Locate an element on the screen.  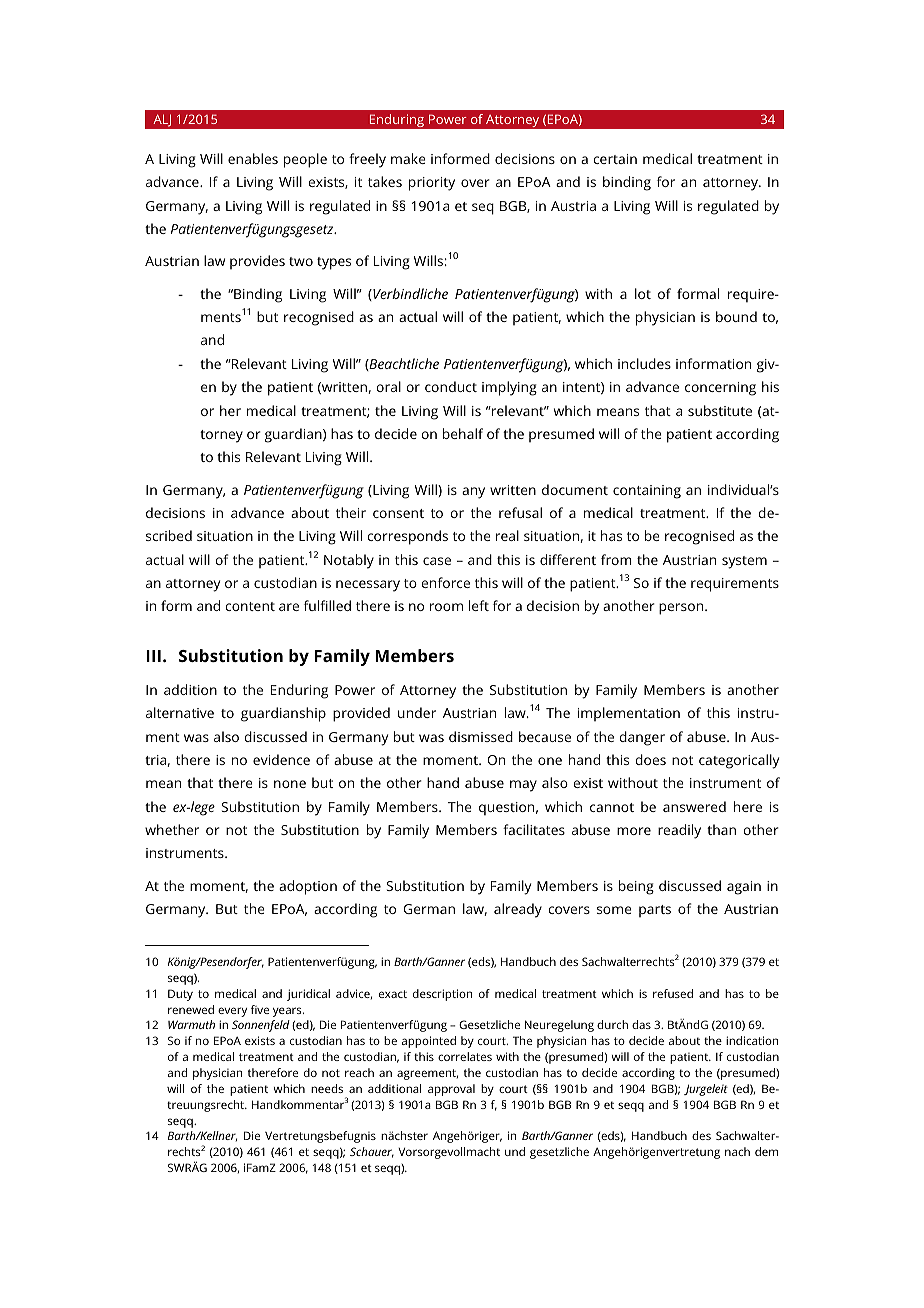
priority is located at coordinates (432, 184).
